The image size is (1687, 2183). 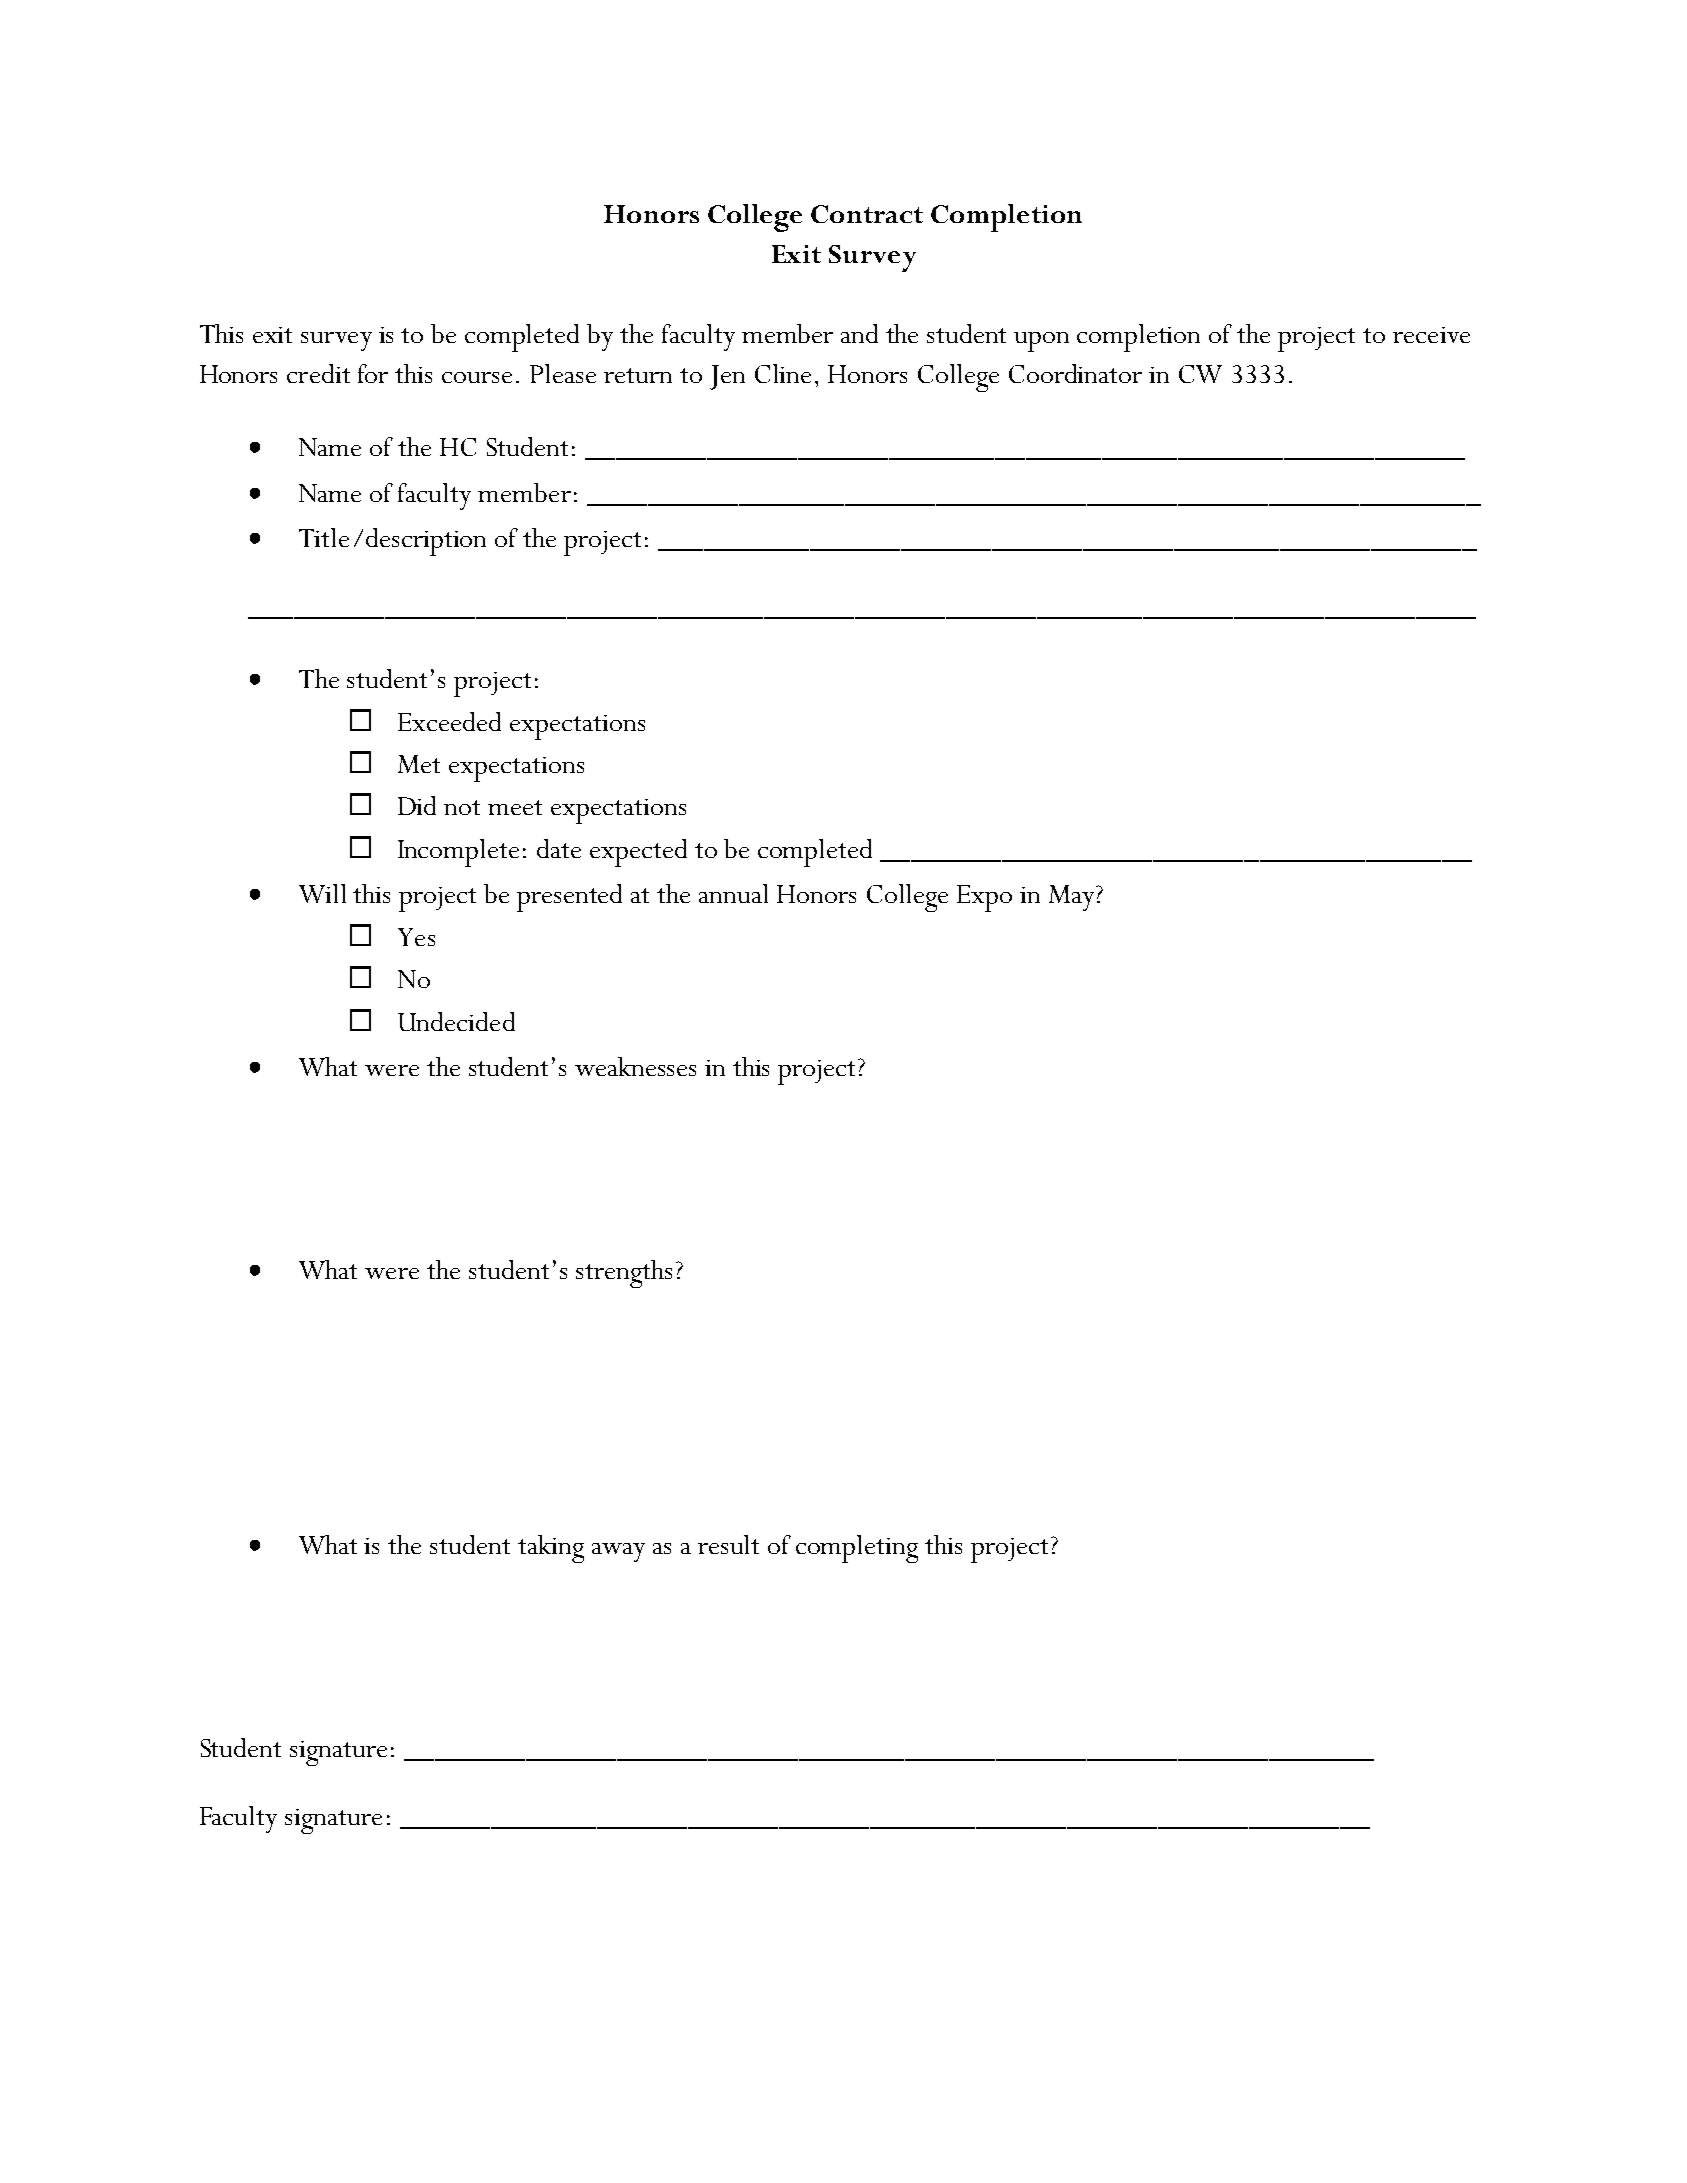 I want to click on taking, so click(x=551, y=1549).
